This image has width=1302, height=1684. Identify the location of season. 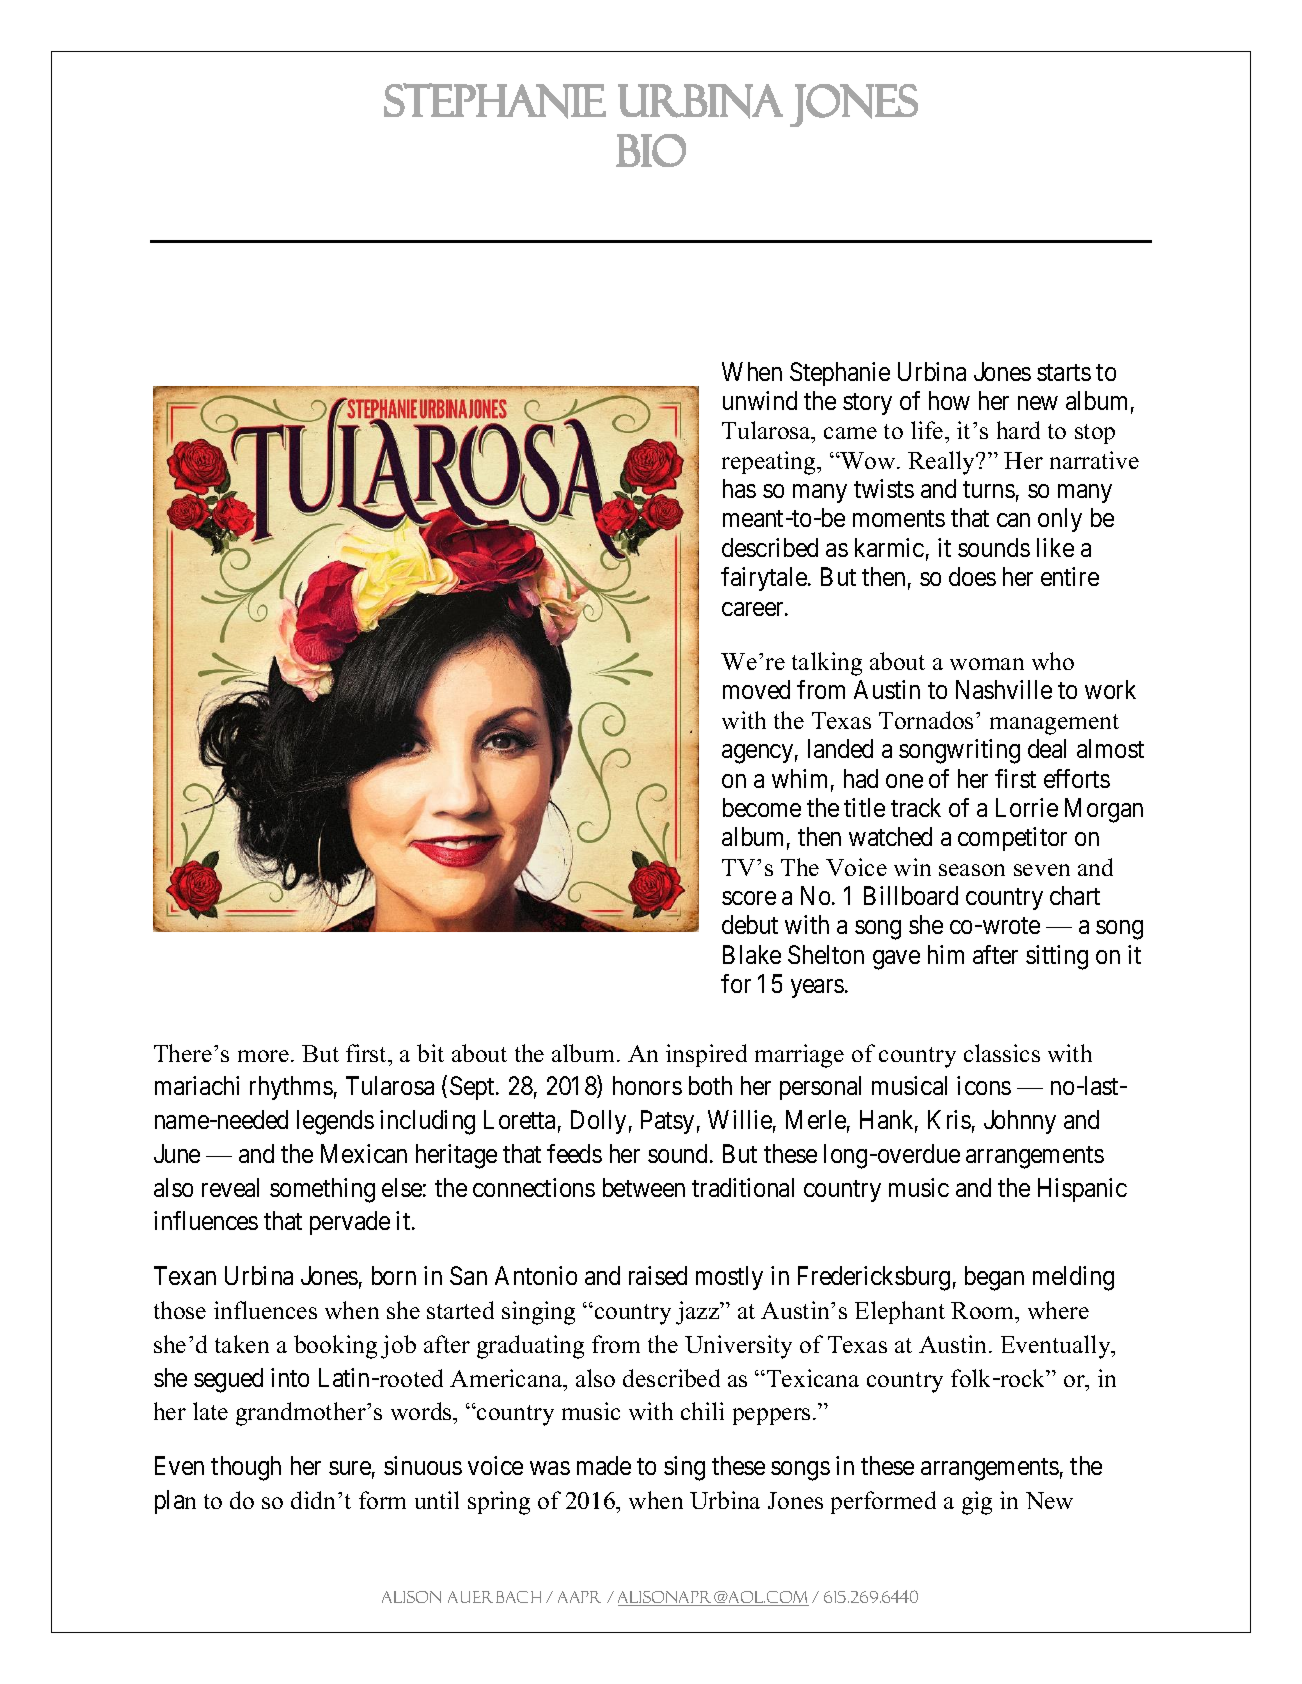
(972, 870).
